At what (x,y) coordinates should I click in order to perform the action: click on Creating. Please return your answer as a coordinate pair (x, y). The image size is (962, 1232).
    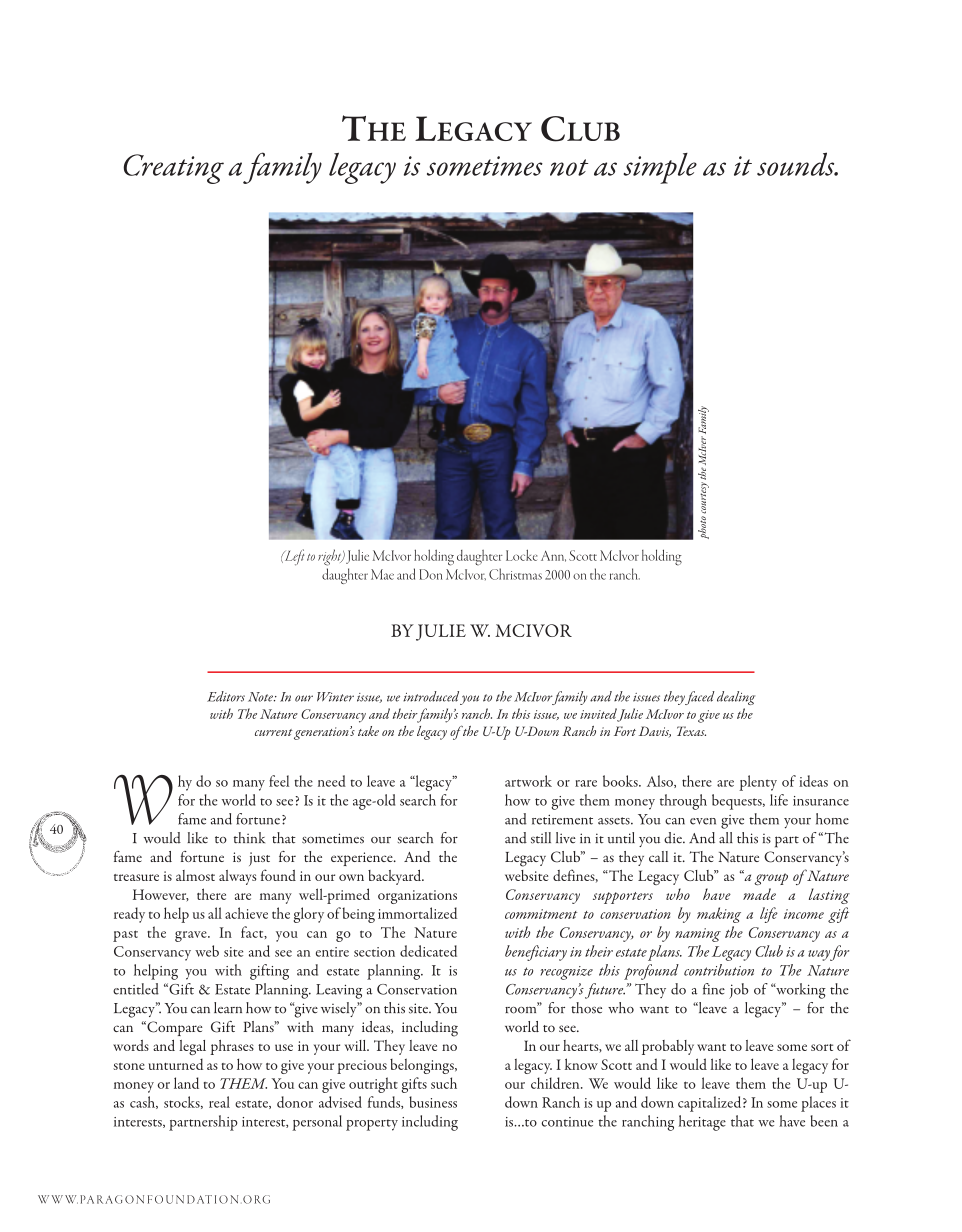
    Looking at the image, I should click on (174, 169).
